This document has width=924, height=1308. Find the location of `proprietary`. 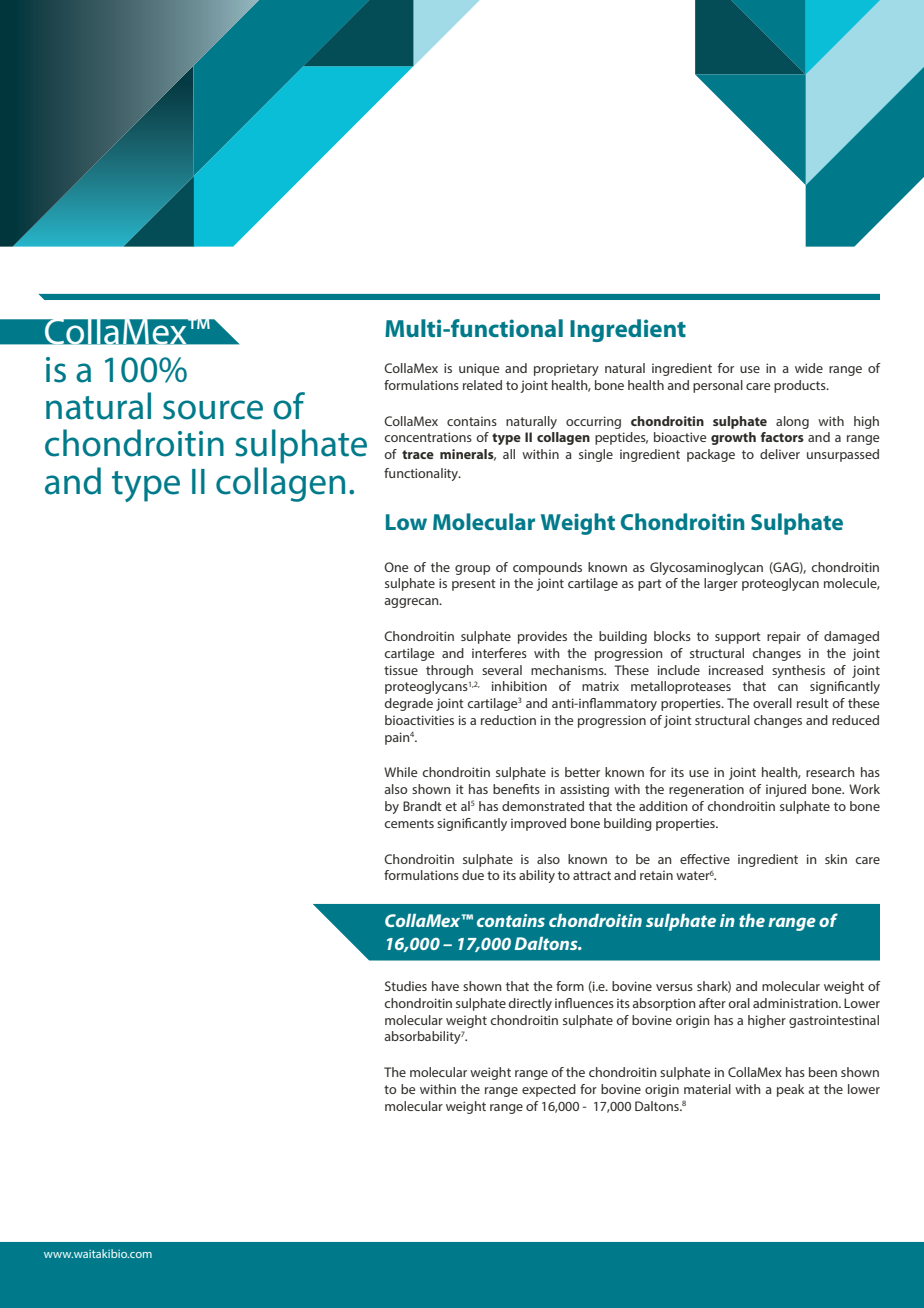

proprietary is located at coordinates (566, 369).
